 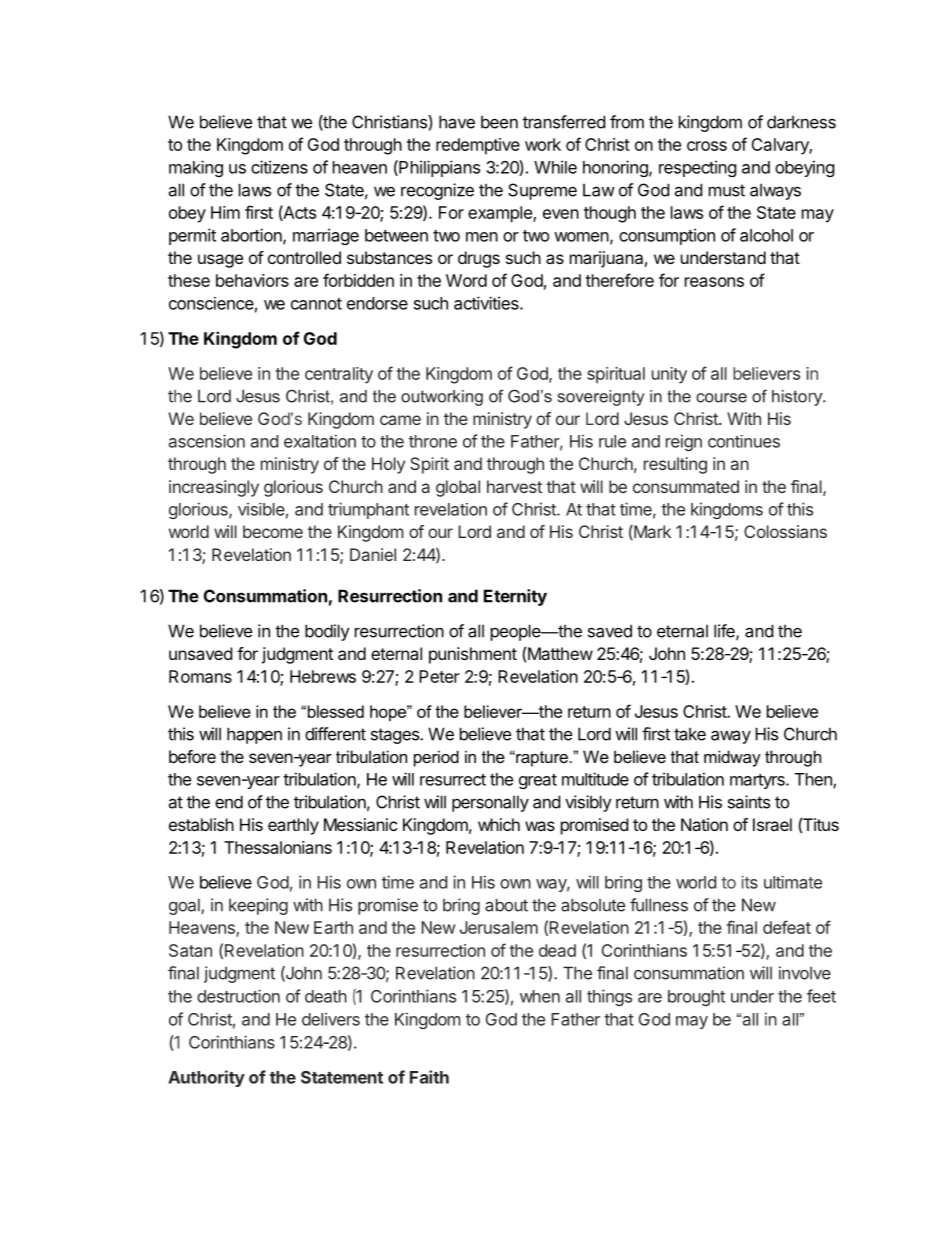 I want to click on Eternity, so click(x=515, y=597).
